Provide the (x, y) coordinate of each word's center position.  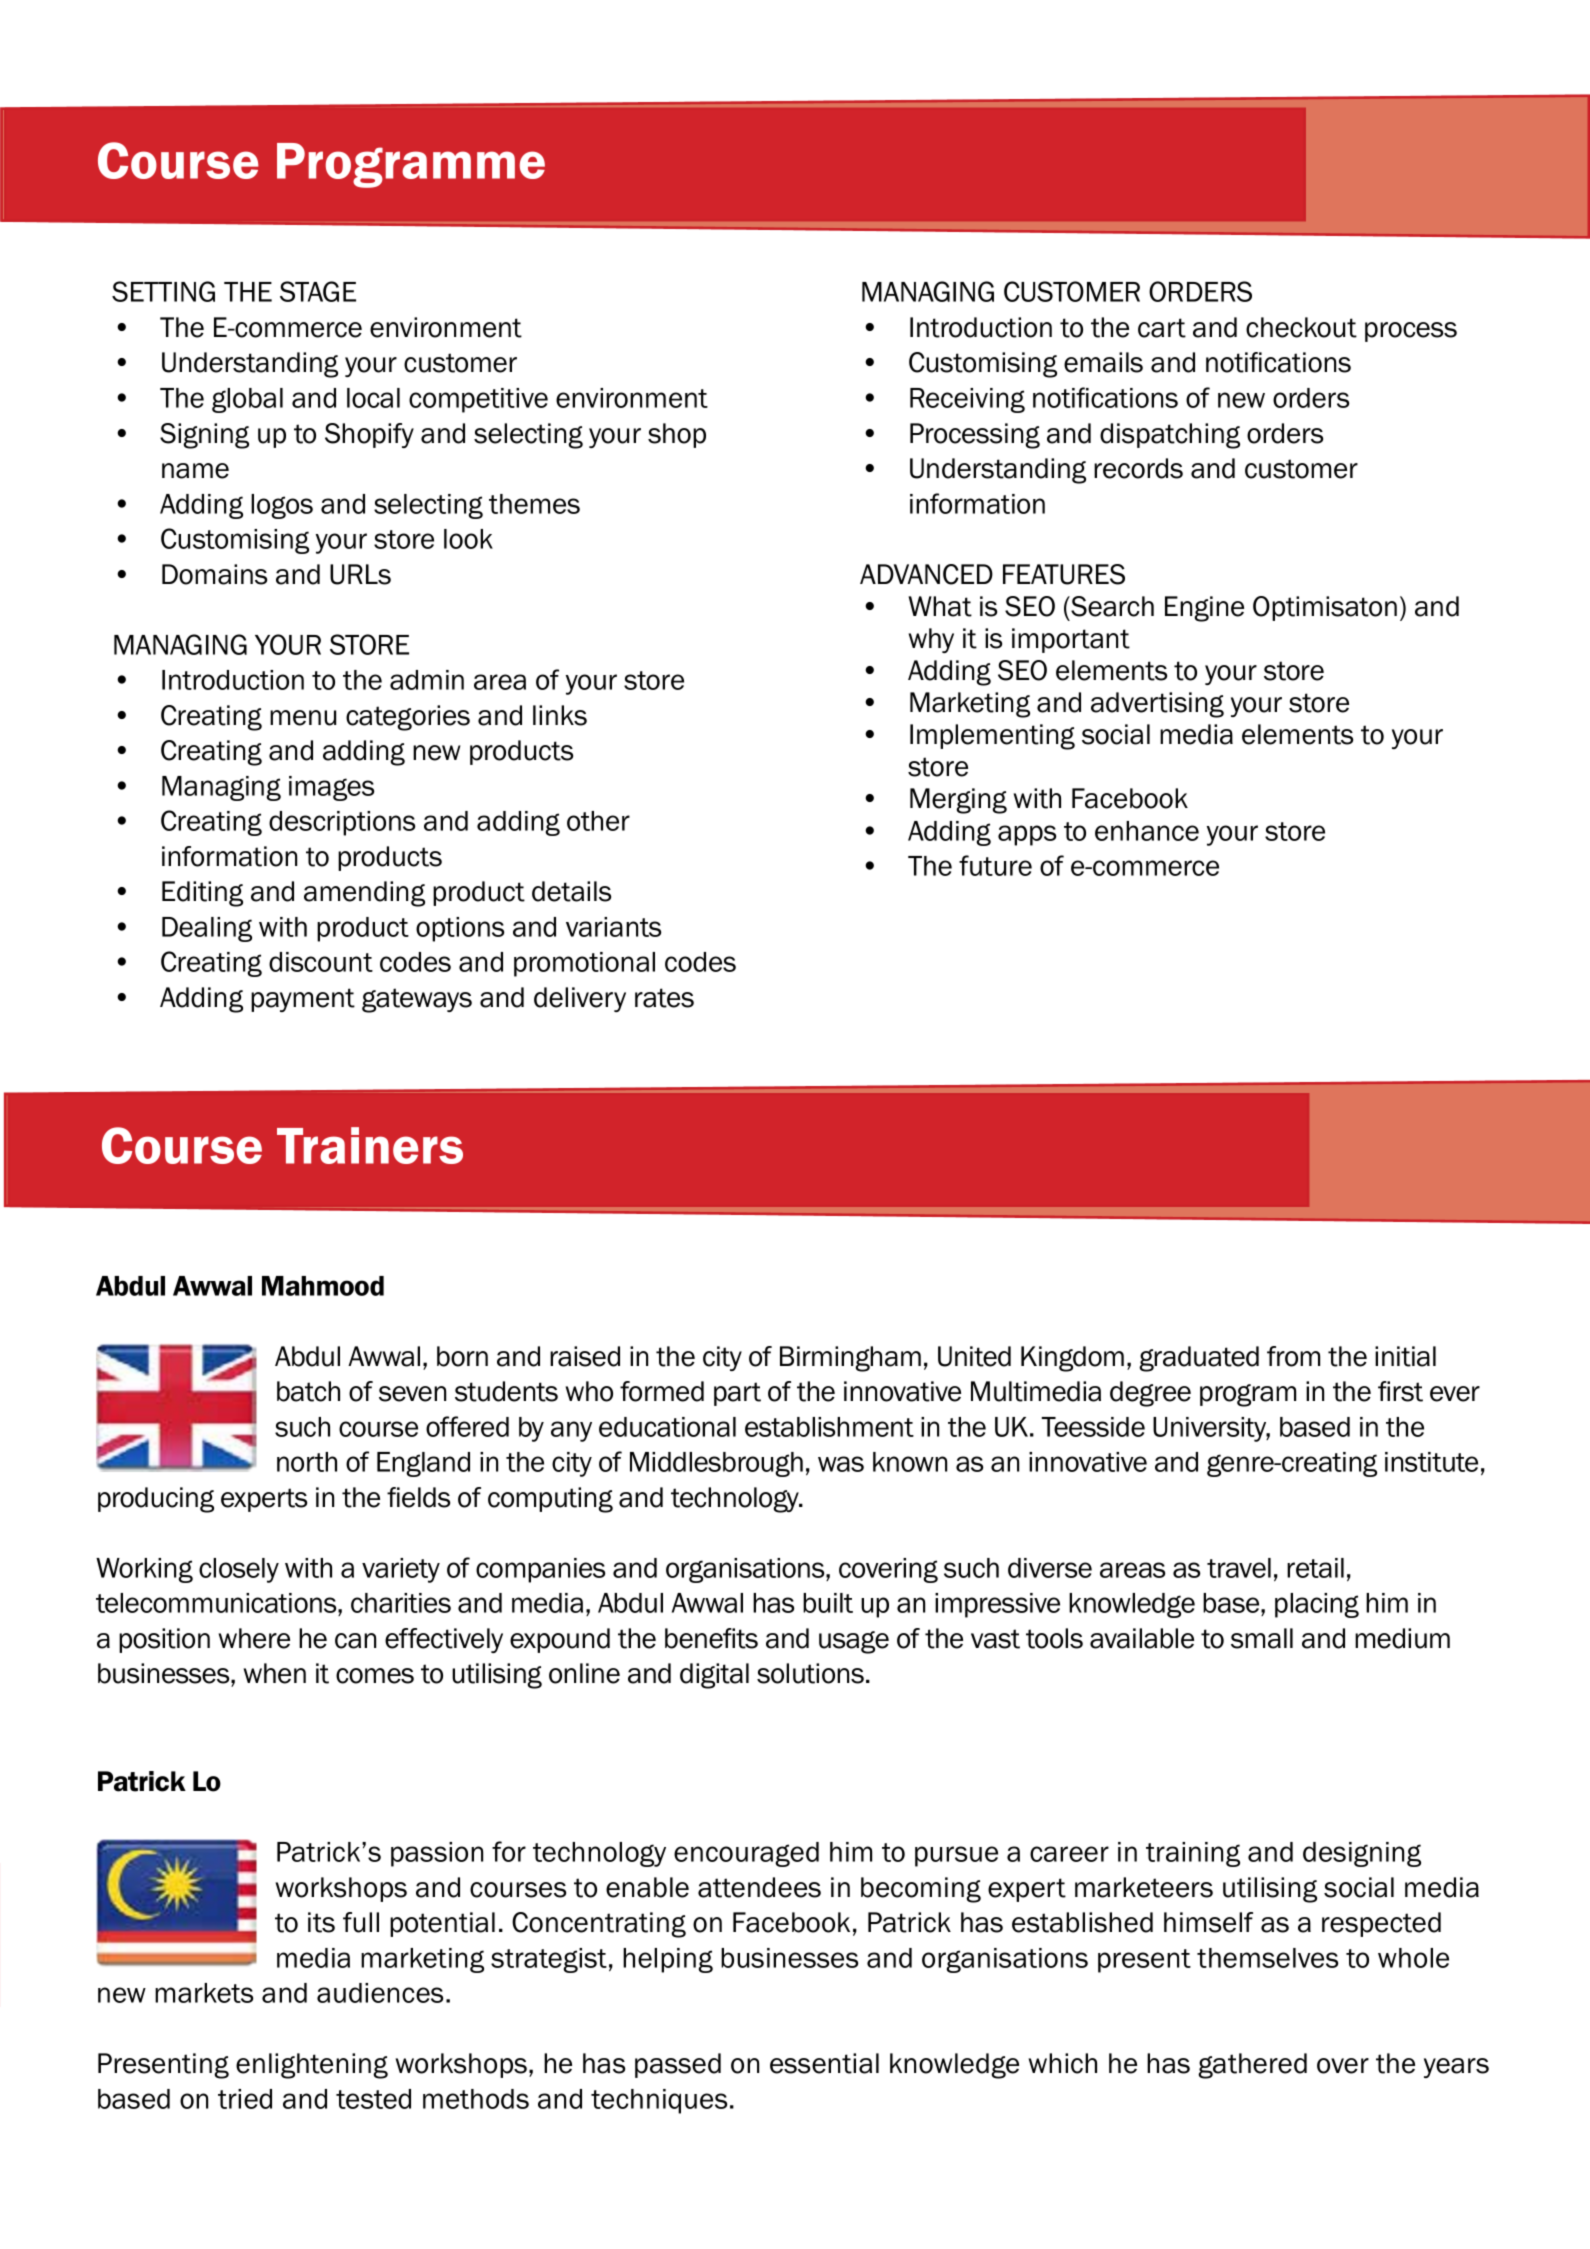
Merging (958, 801)
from (1293, 1356)
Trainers (370, 1145)
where (254, 1638)
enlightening (312, 2066)
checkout (1301, 327)
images (331, 788)
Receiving (967, 400)
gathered (1252, 2066)
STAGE (318, 291)
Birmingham (850, 1359)
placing (1317, 1605)
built (828, 1603)
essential (824, 2063)
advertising (1157, 705)
